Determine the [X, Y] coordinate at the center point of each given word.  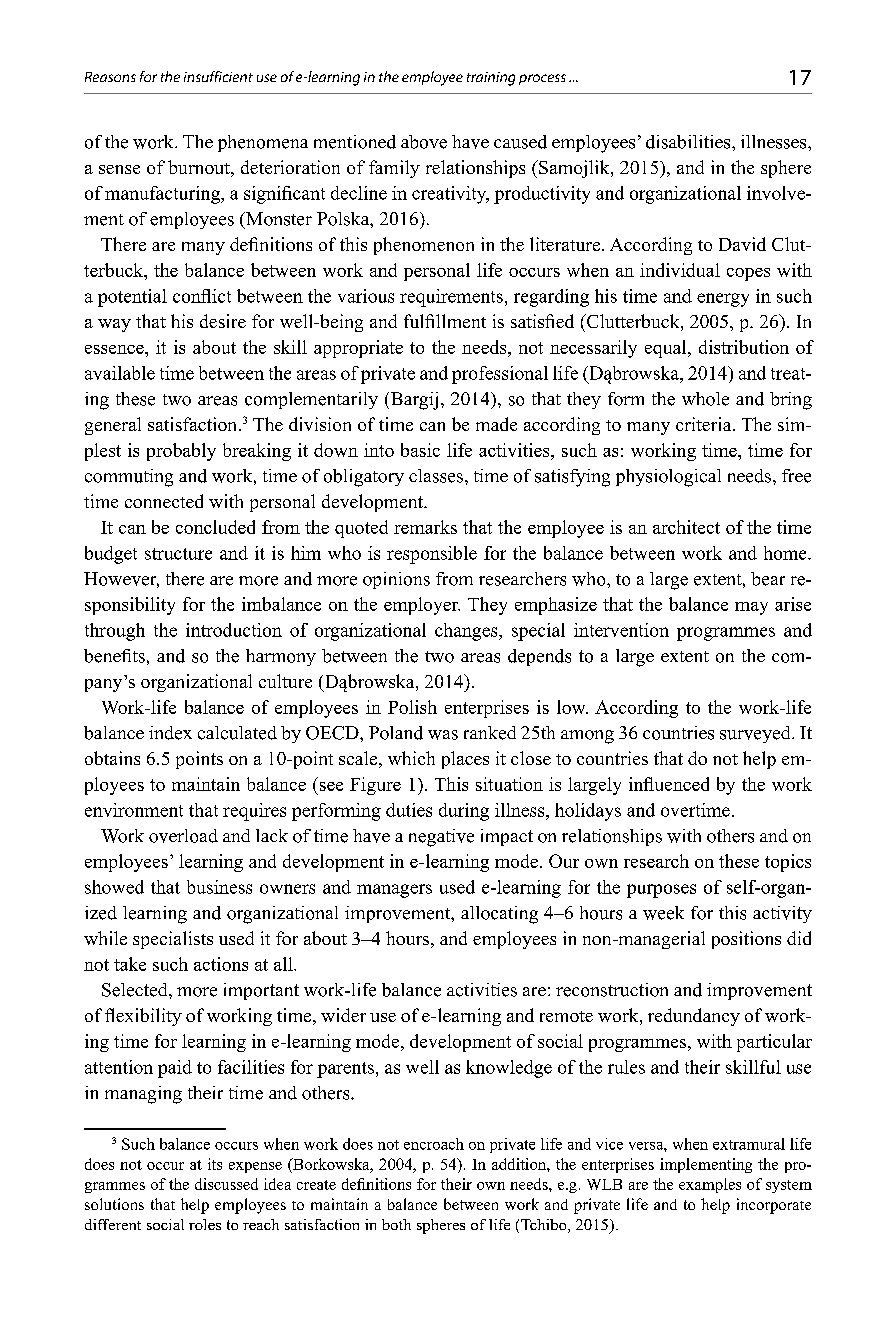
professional [500, 375]
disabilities [689, 142]
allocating [499, 915]
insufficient [218, 76]
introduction [234, 630]
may [751, 608]
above [424, 142]
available [120, 373]
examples [710, 1185]
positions [746, 940]
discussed [226, 1184]
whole [705, 399]
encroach [434, 1144]
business [219, 887]
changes [467, 632]
